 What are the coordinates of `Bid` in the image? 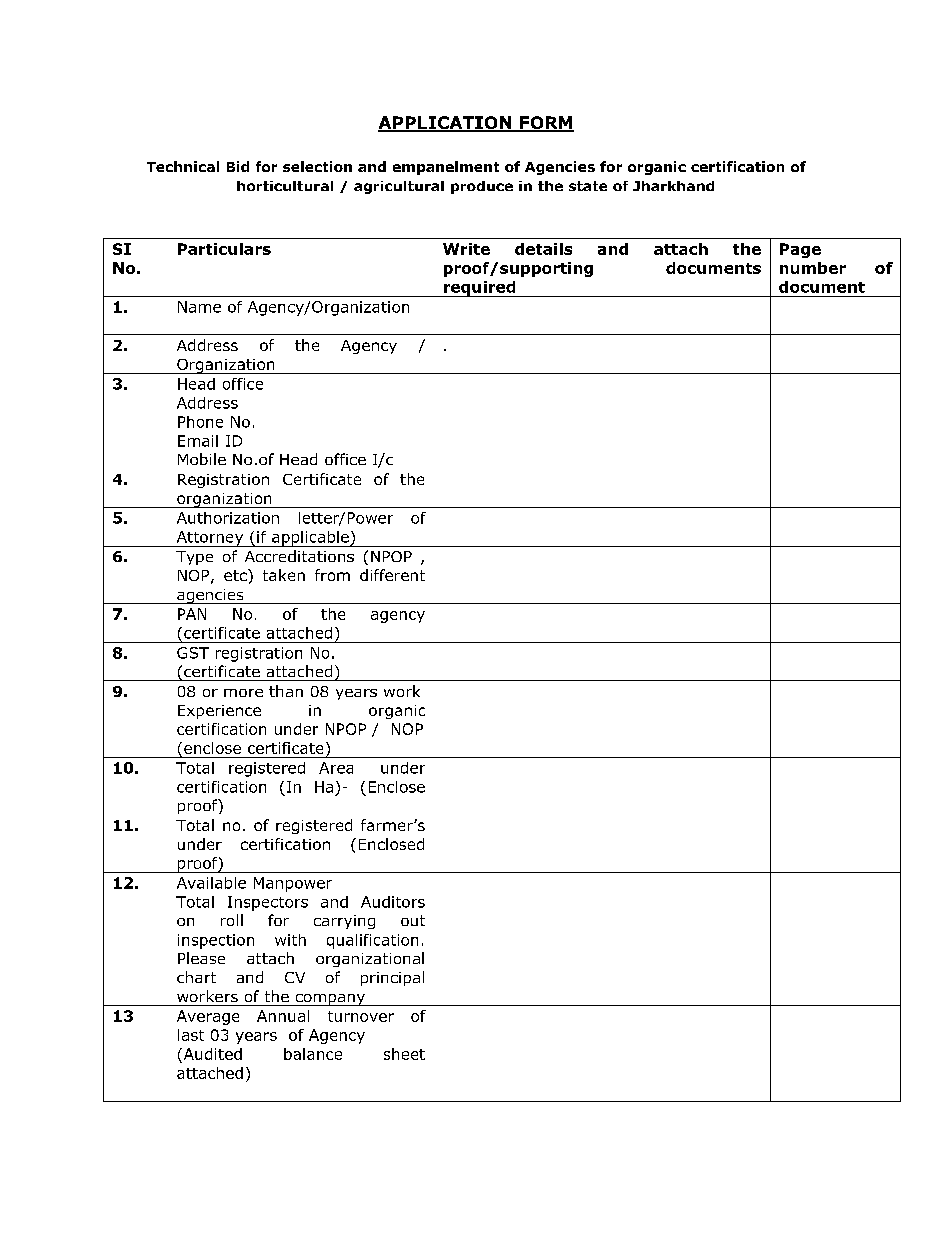 It's located at (238, 166).
